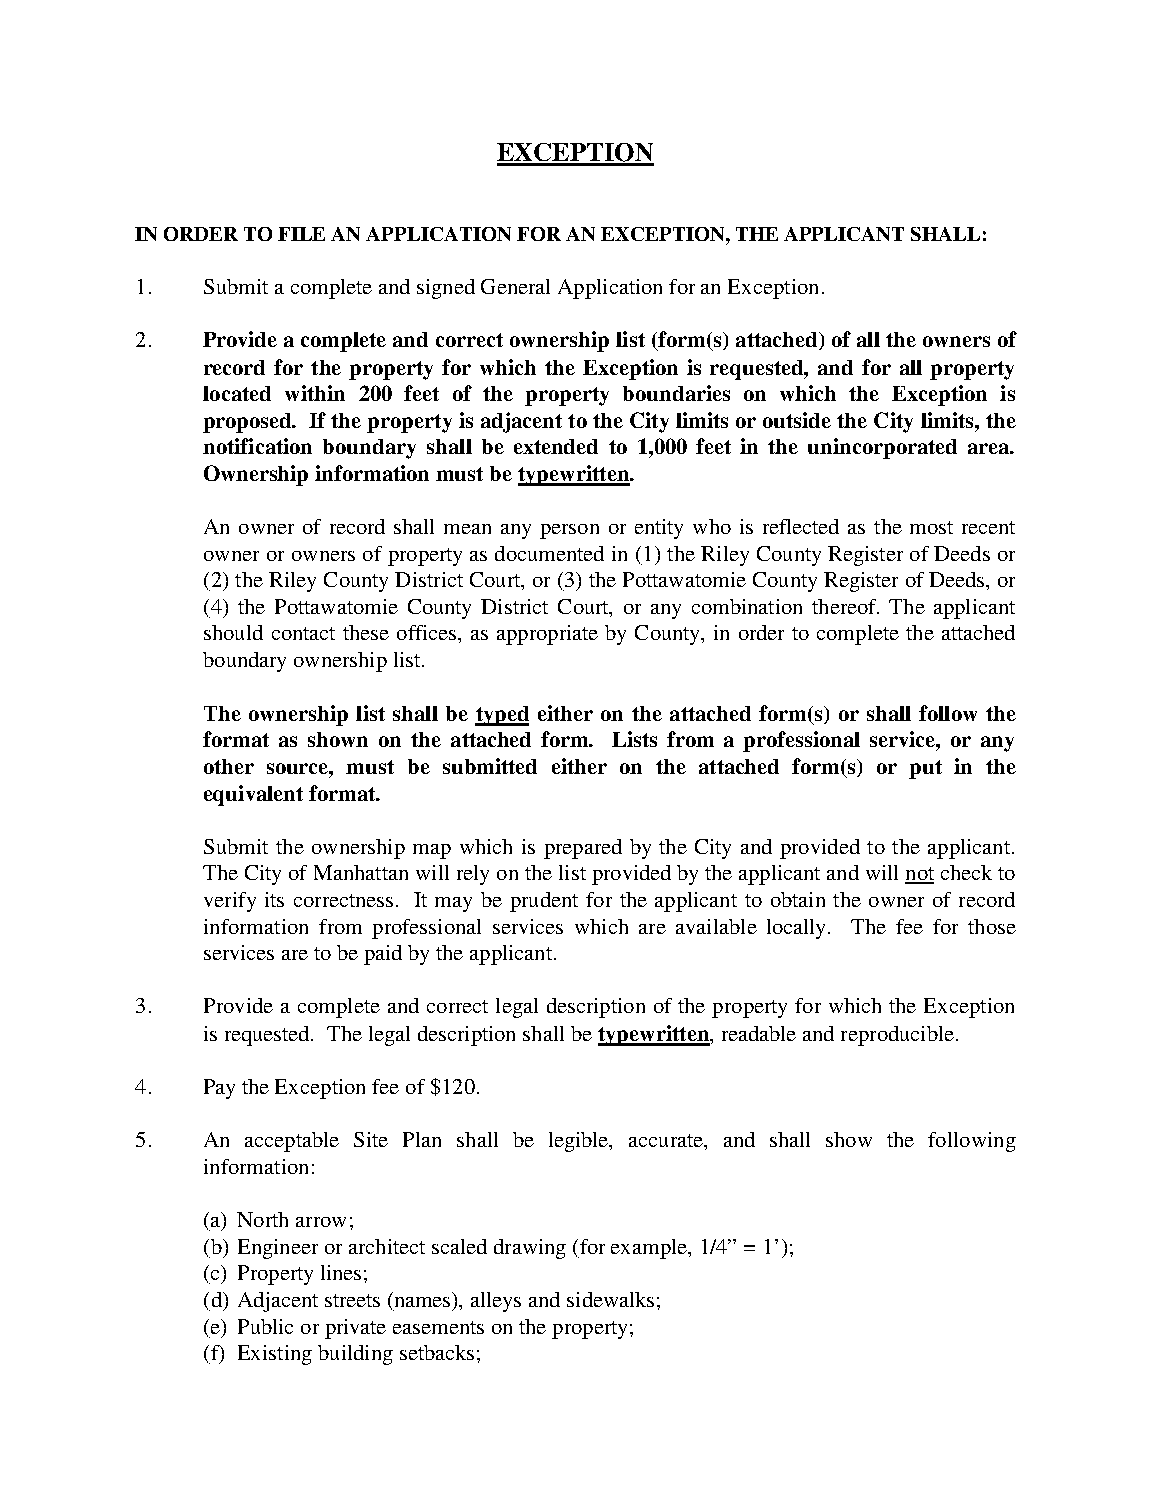 This screenshot has height=1490, width=1151. Describe the element at coordinates (257, 446) in the screenshot. I see `notification` at that location.
